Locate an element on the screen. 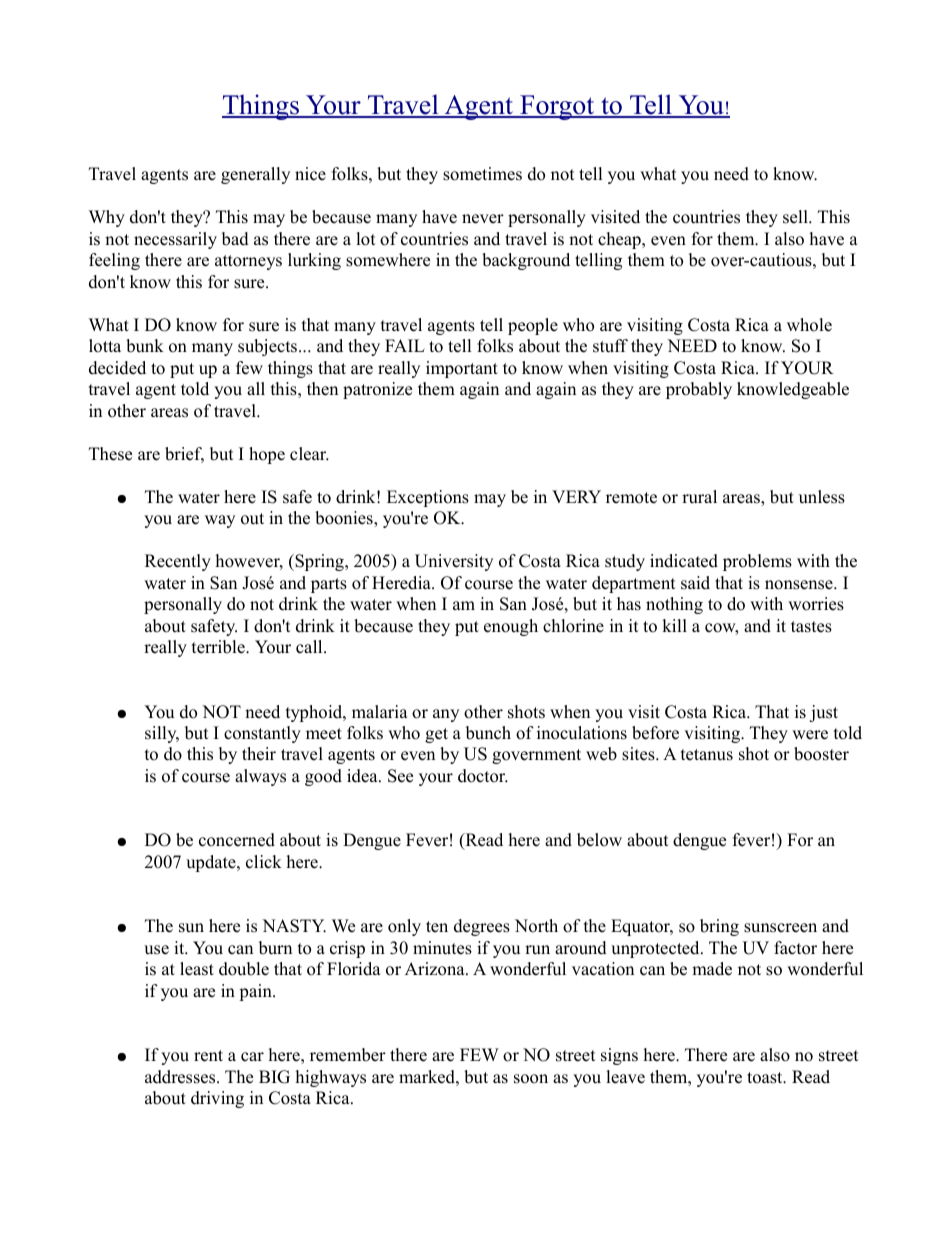 This screenshot has height=1233, width=952. bunch is located at coordinates (488, 733).
